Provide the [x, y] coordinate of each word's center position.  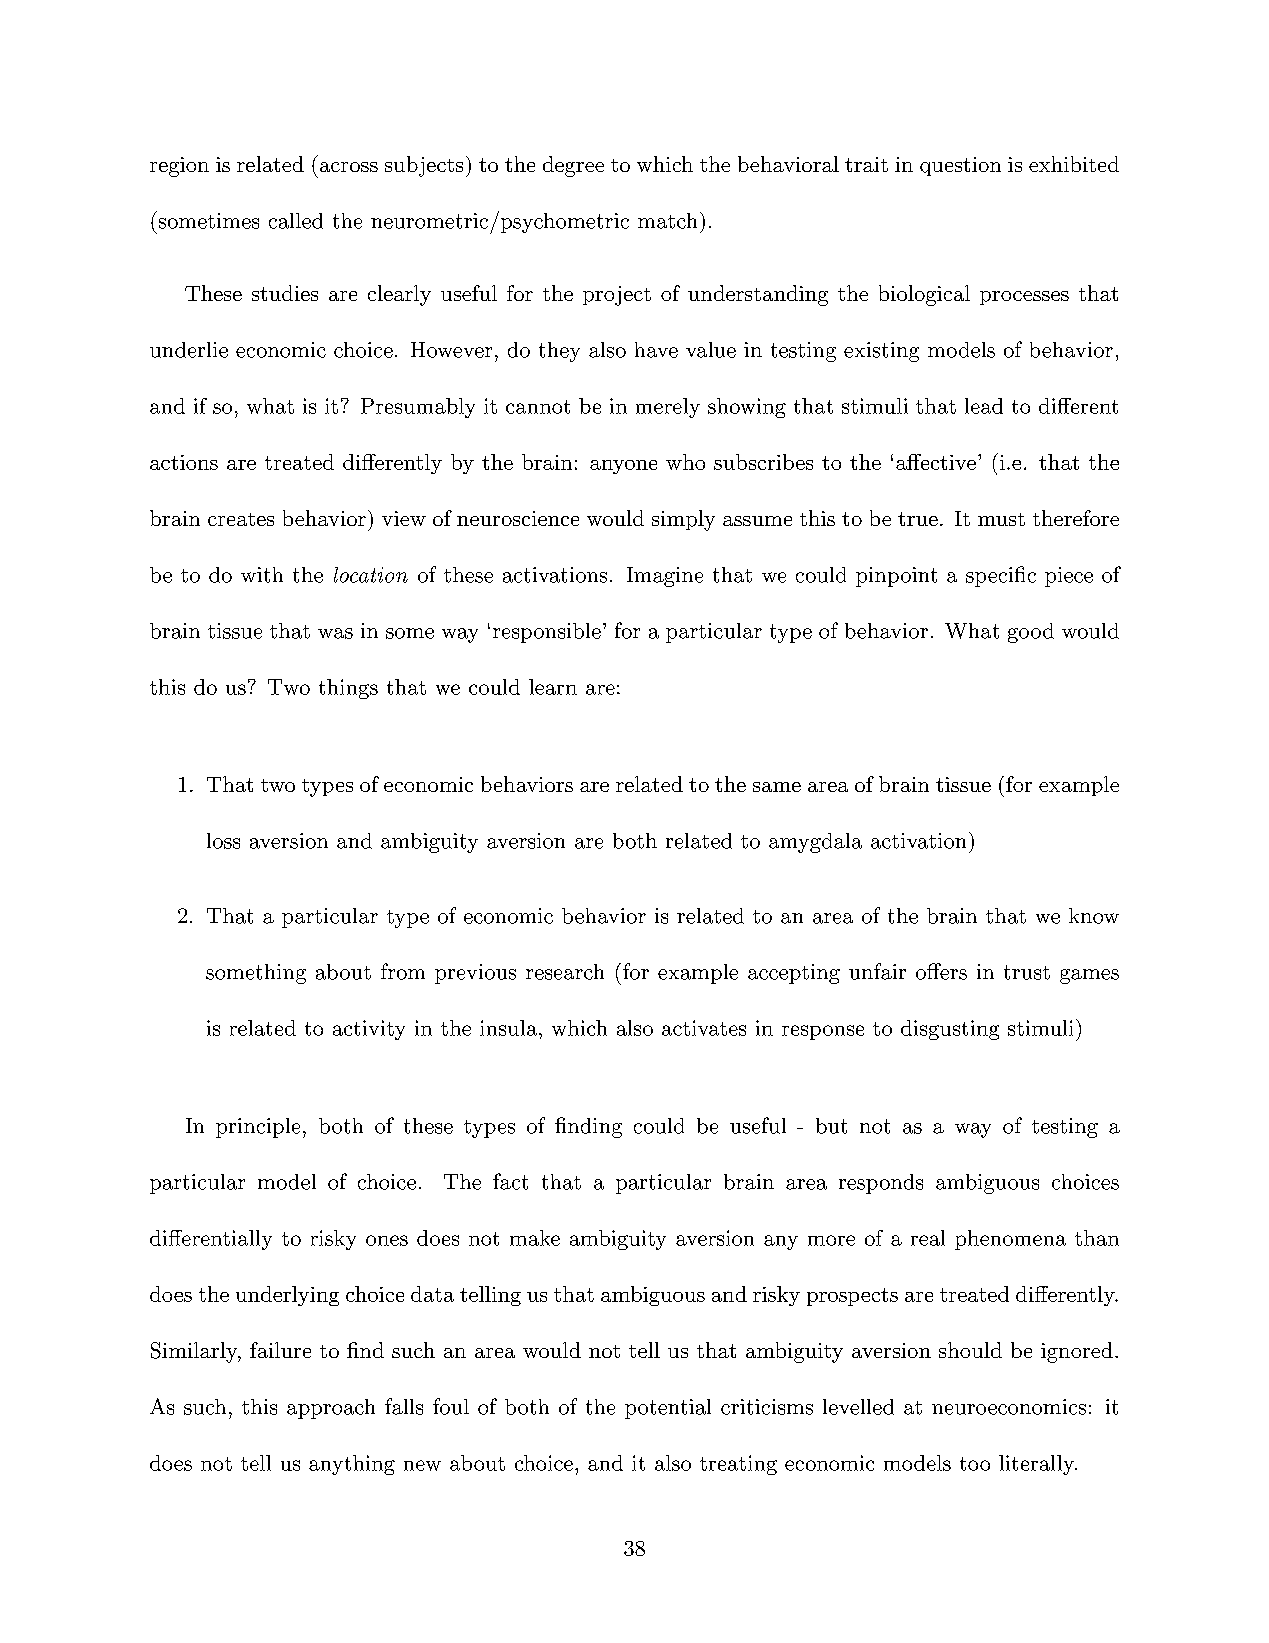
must [1001, 519]
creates [241, 519]
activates [704, 1028]
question [960, 166]
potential [668, 1409]
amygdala [815, 843]
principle [258, 1128]
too [975, 1464]
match [667, 221]
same [777, 787]
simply [683, 520]
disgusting [950, 1030]
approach [331, 1409]
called [296, 221]
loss [223, 841]
